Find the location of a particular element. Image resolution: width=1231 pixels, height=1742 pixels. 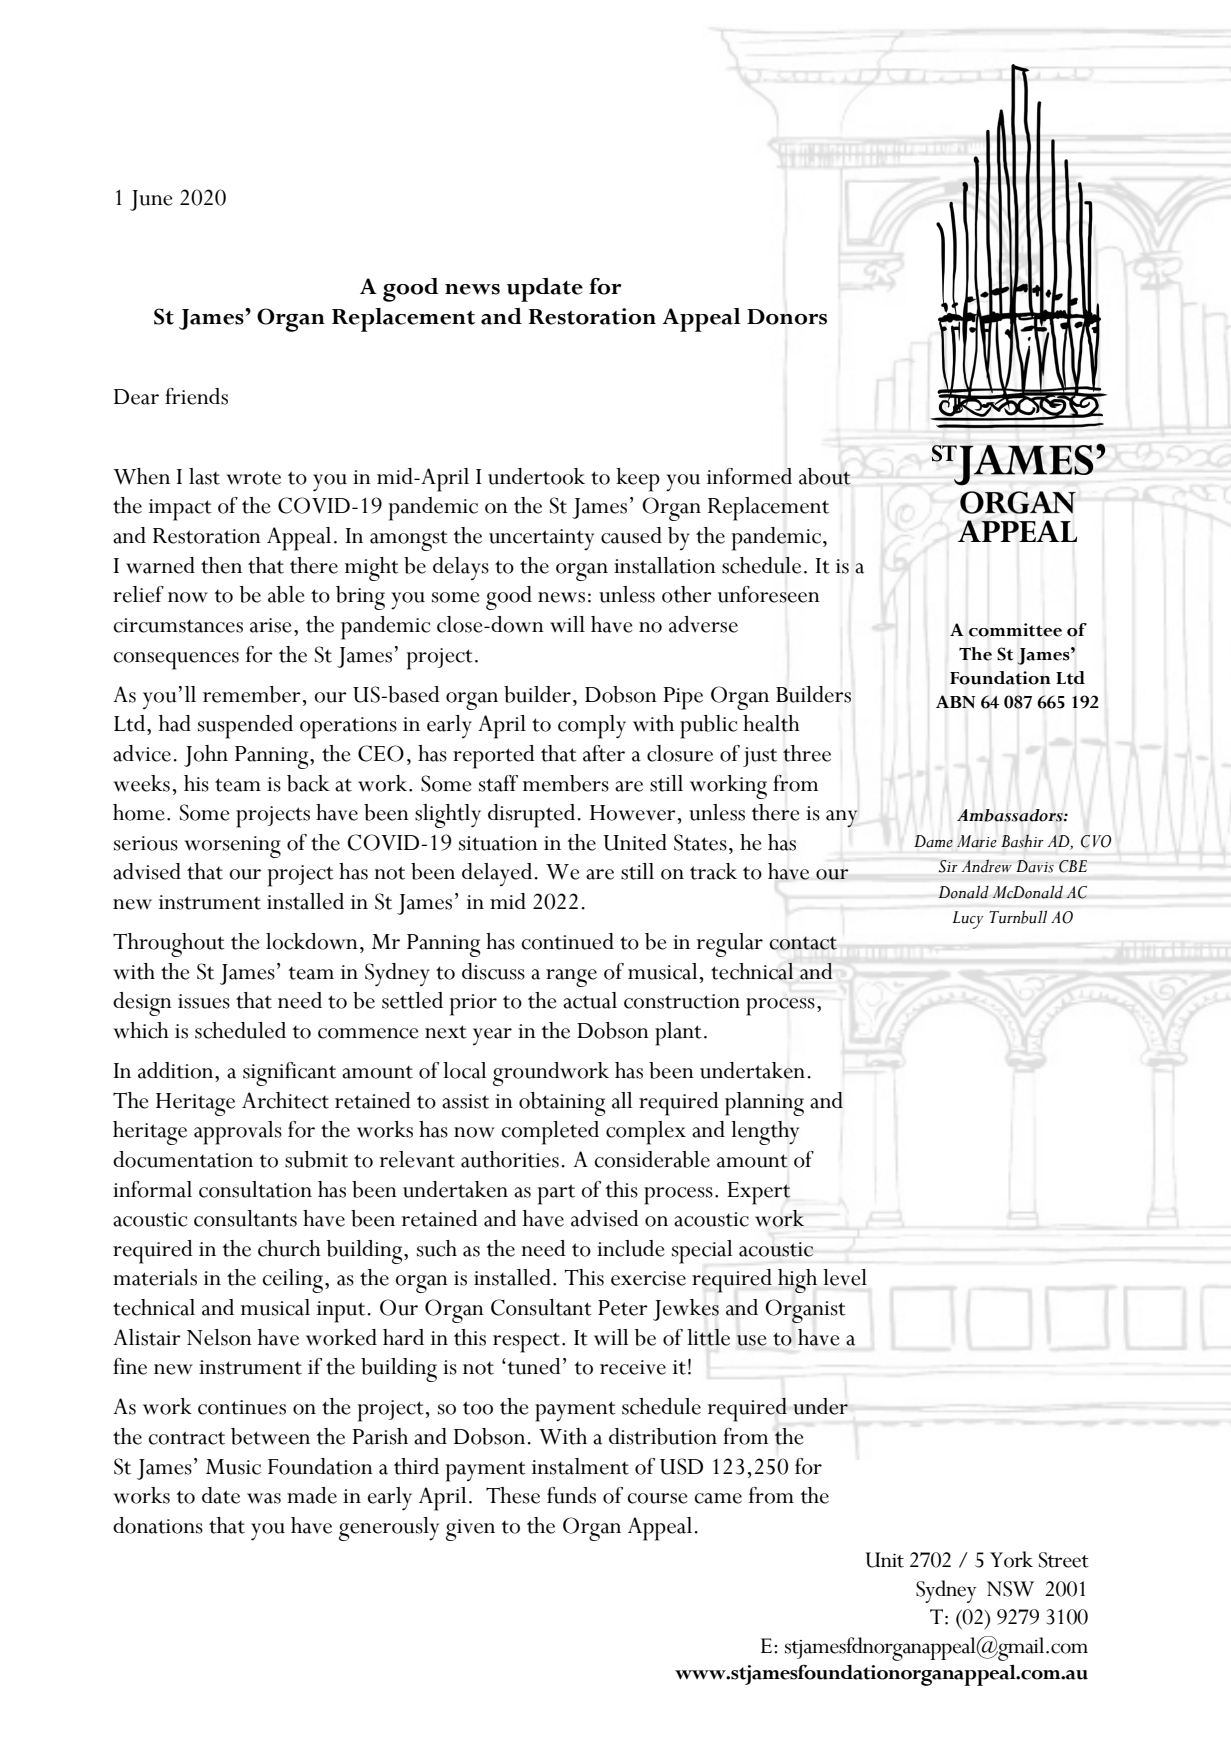

worsening is located at coordinates (232, 847).
